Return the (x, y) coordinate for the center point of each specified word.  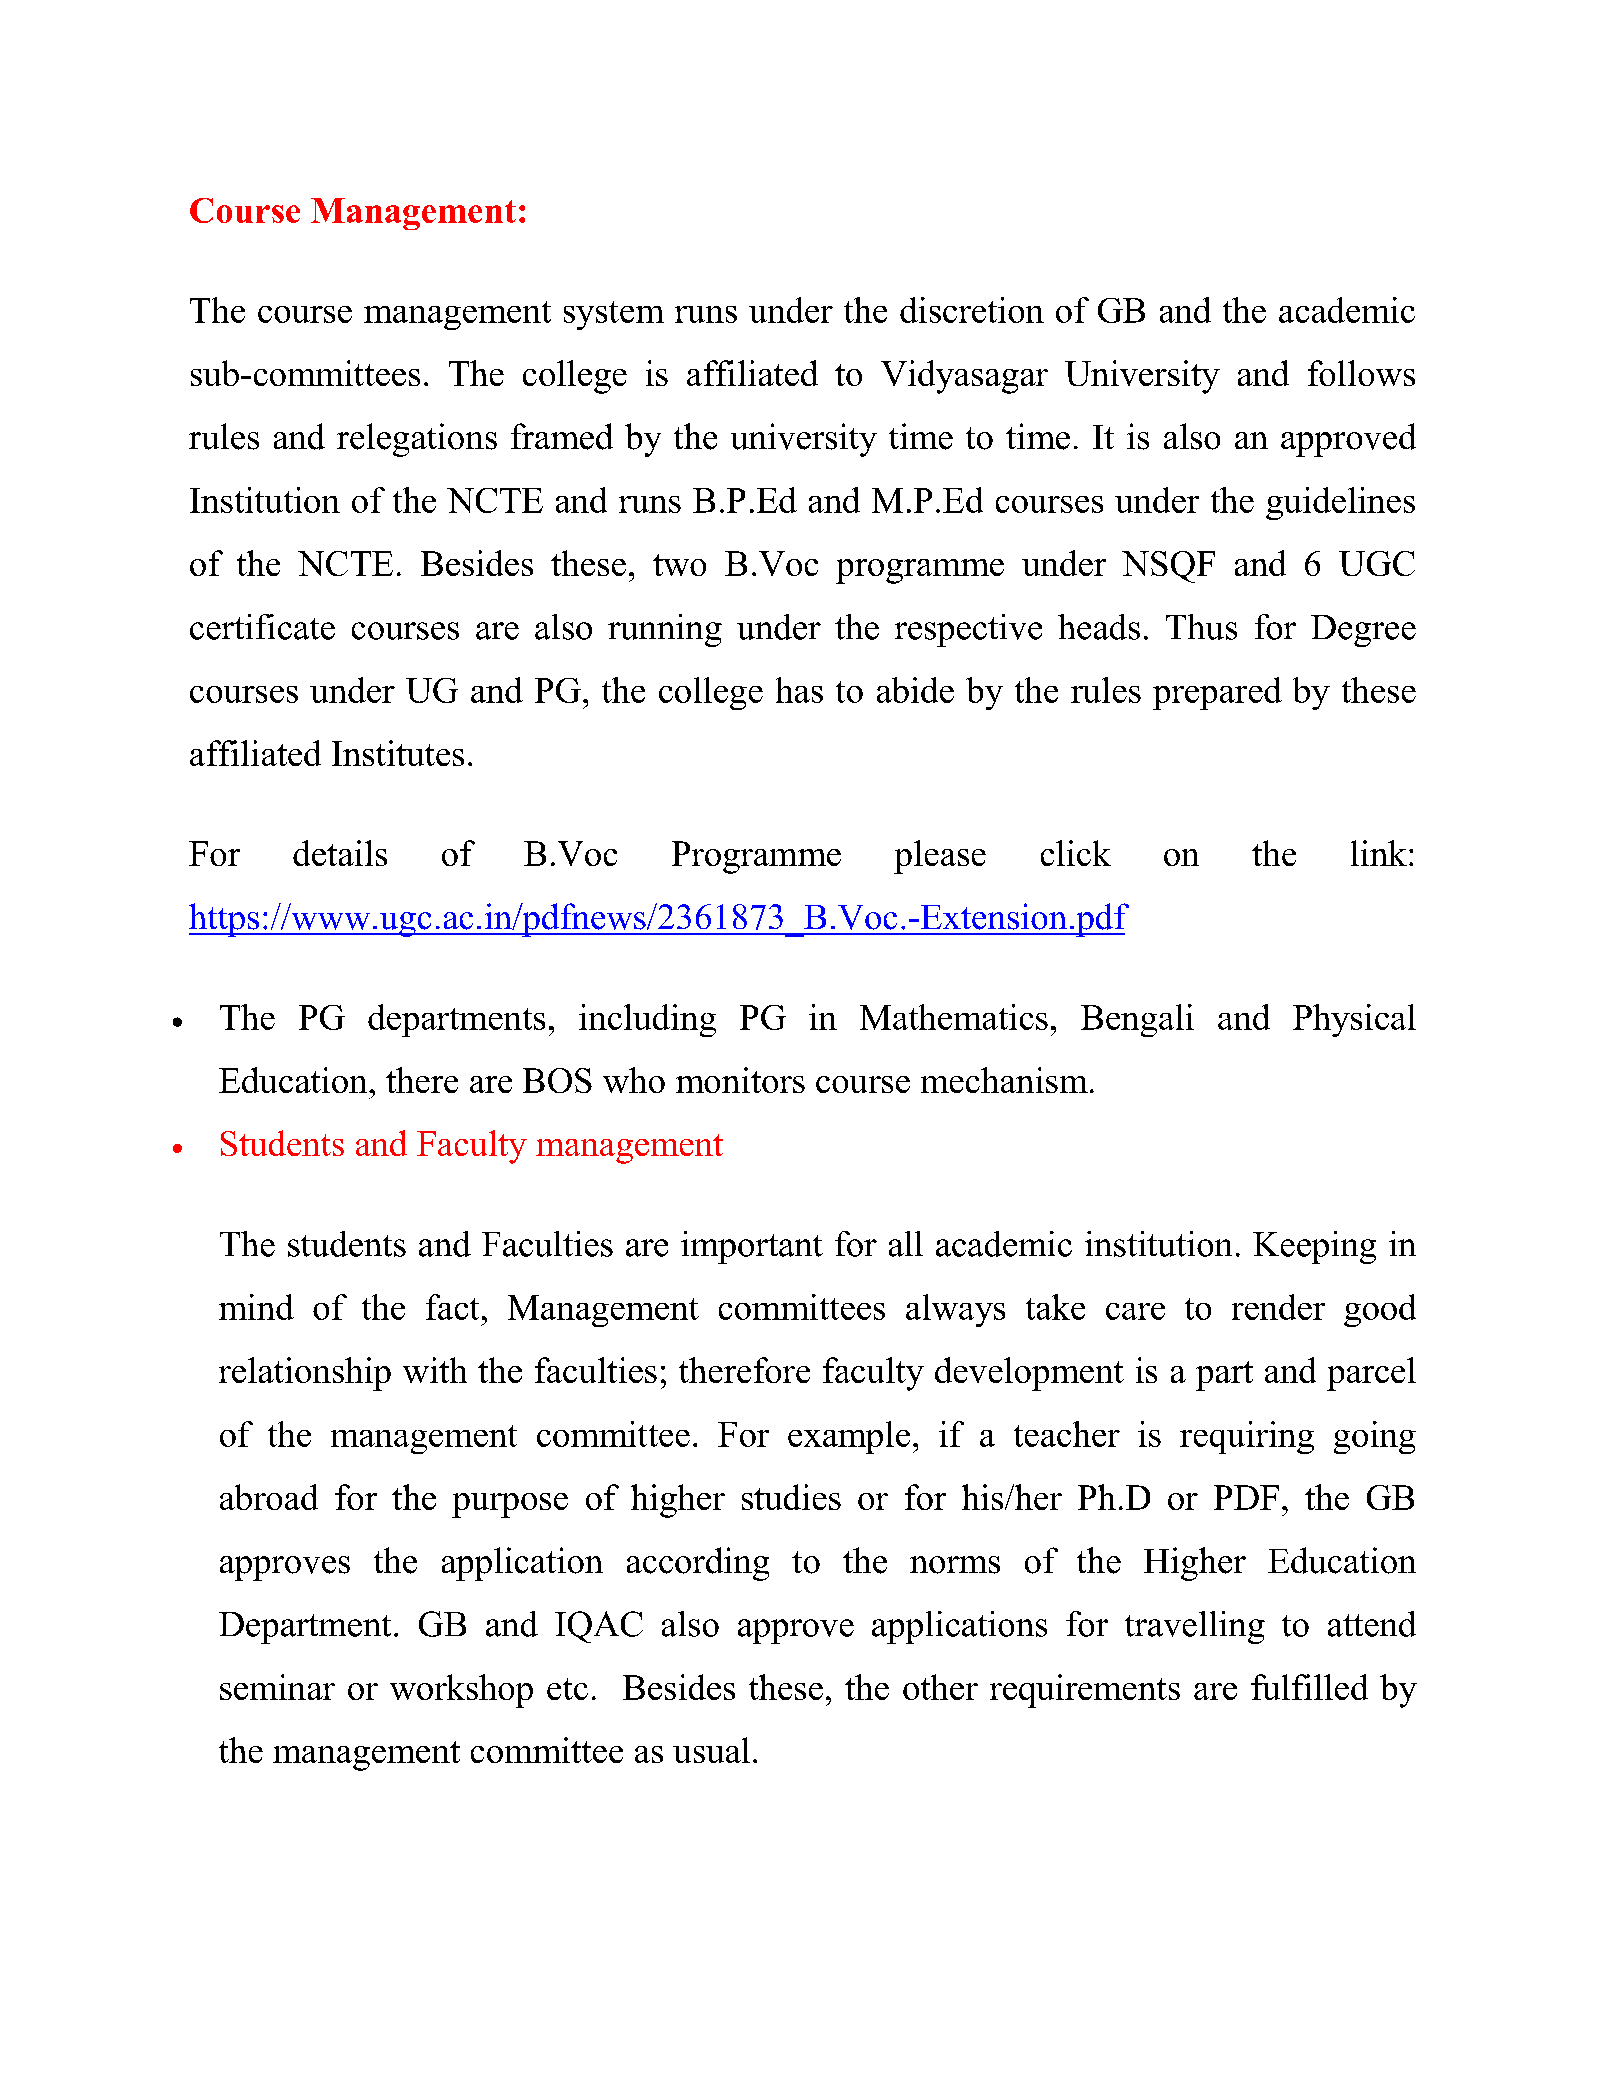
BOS (557, 1080)
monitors (740, 1080)
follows (1361, 373)
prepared (1217, 693)
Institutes (398, 753)
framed (562, 436)
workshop (461, 1691)
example (849, 1437)
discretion (972, 310)
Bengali (1137, 1020)
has (799, 690)
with (435, 1370)
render (1278, 1307)
